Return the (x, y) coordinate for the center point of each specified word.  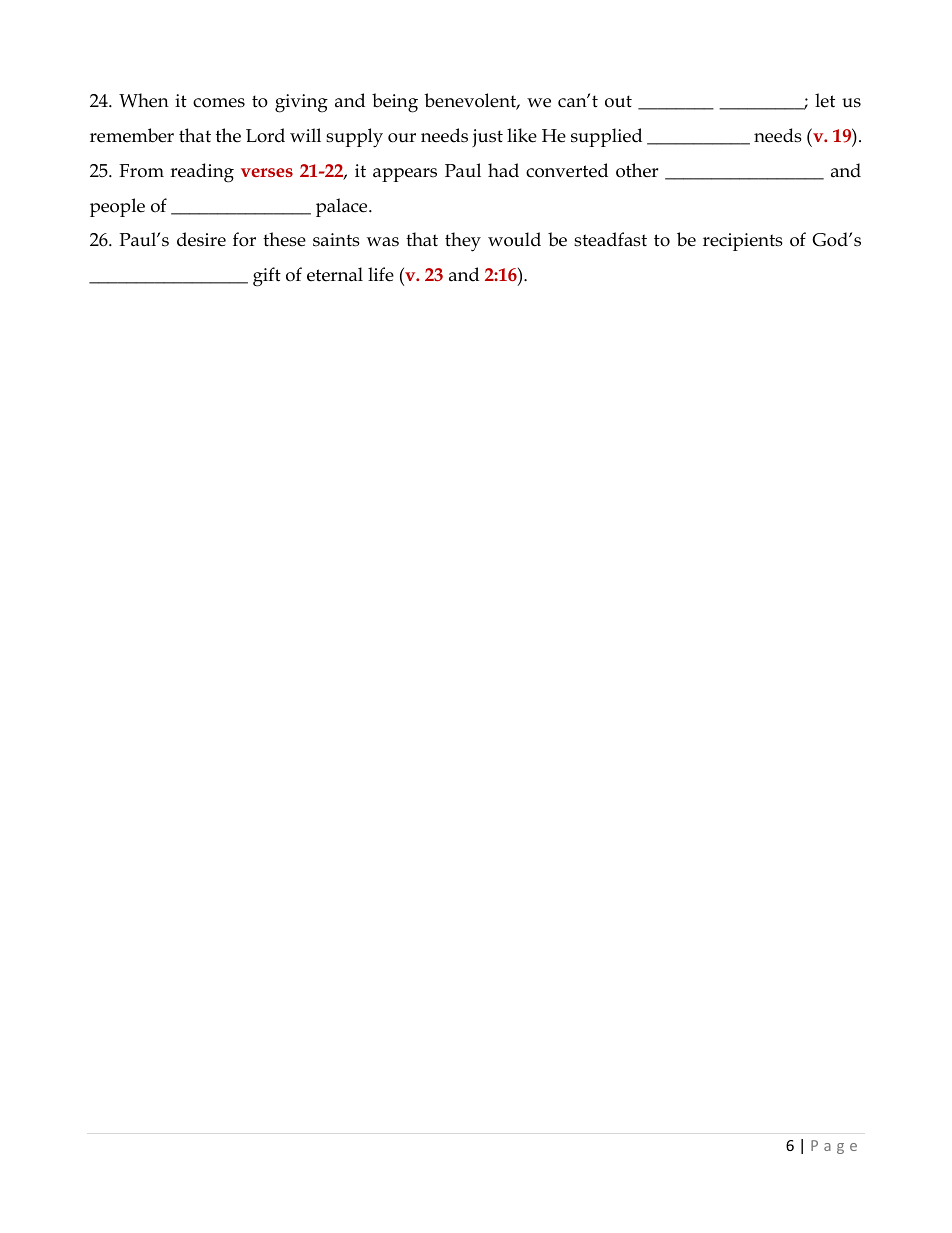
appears (405, 175)
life (381, 274)
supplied (606, 137)
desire (201, 239)
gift (267, 277)
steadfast (610, 239)
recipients (743, 242)
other (637, 170)
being (395, 103)
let (825, 100)
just (487, 138)
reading (202, 173)
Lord (265, 135)
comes (219, 103)
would (514, 239)
